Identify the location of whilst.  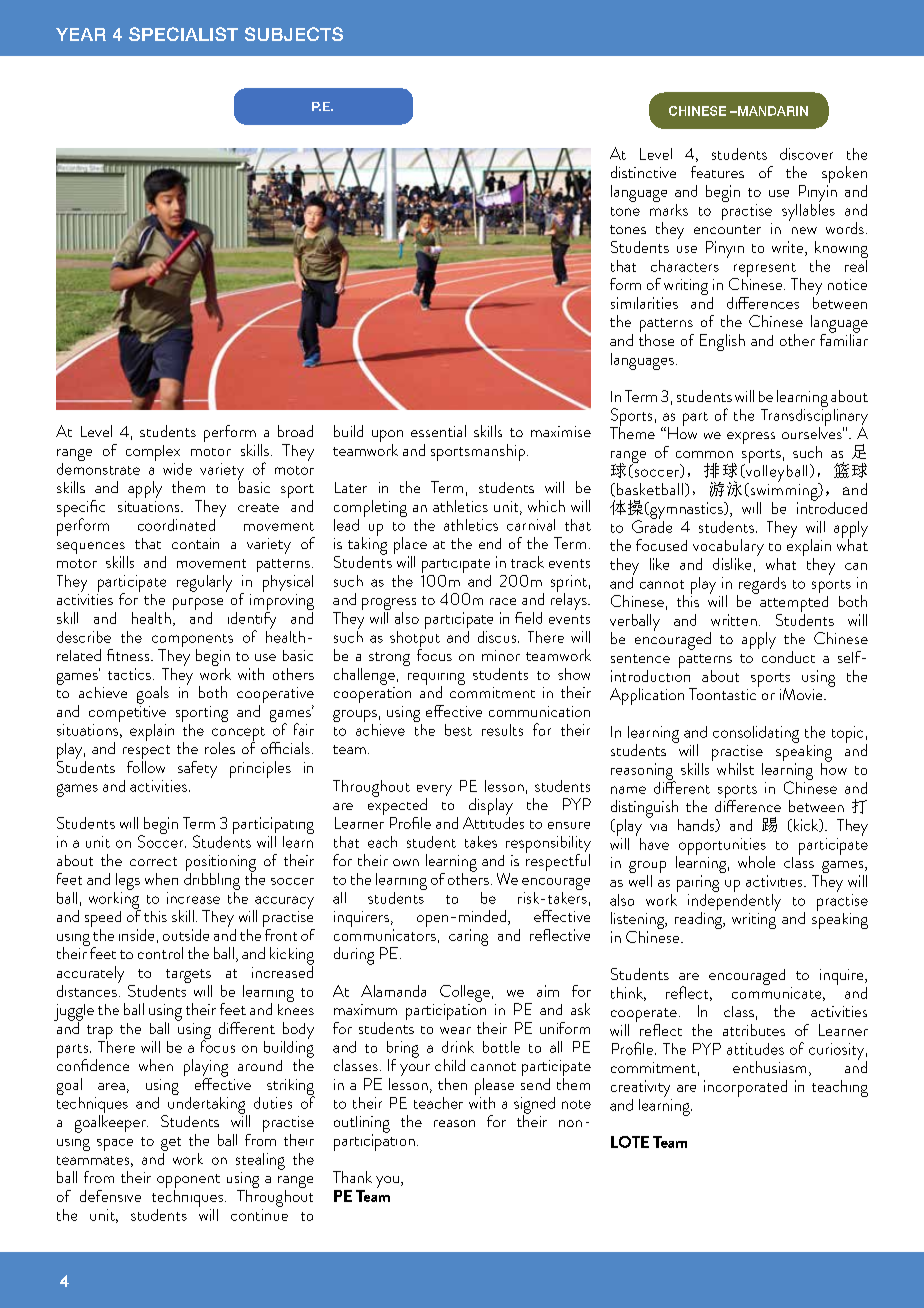
(735, 769).
